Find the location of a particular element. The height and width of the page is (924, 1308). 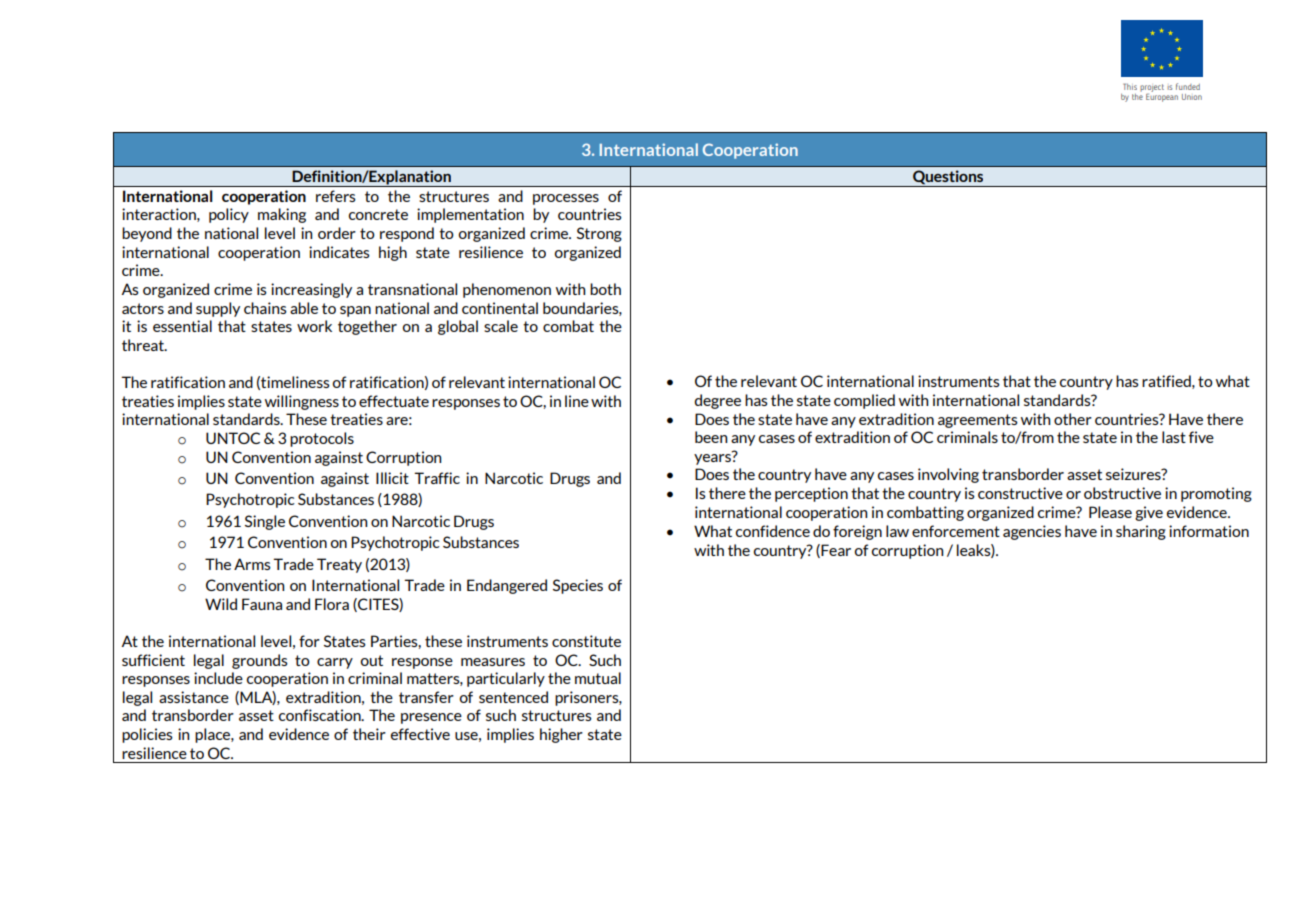

willingness is located at coordinates (302, 402).
